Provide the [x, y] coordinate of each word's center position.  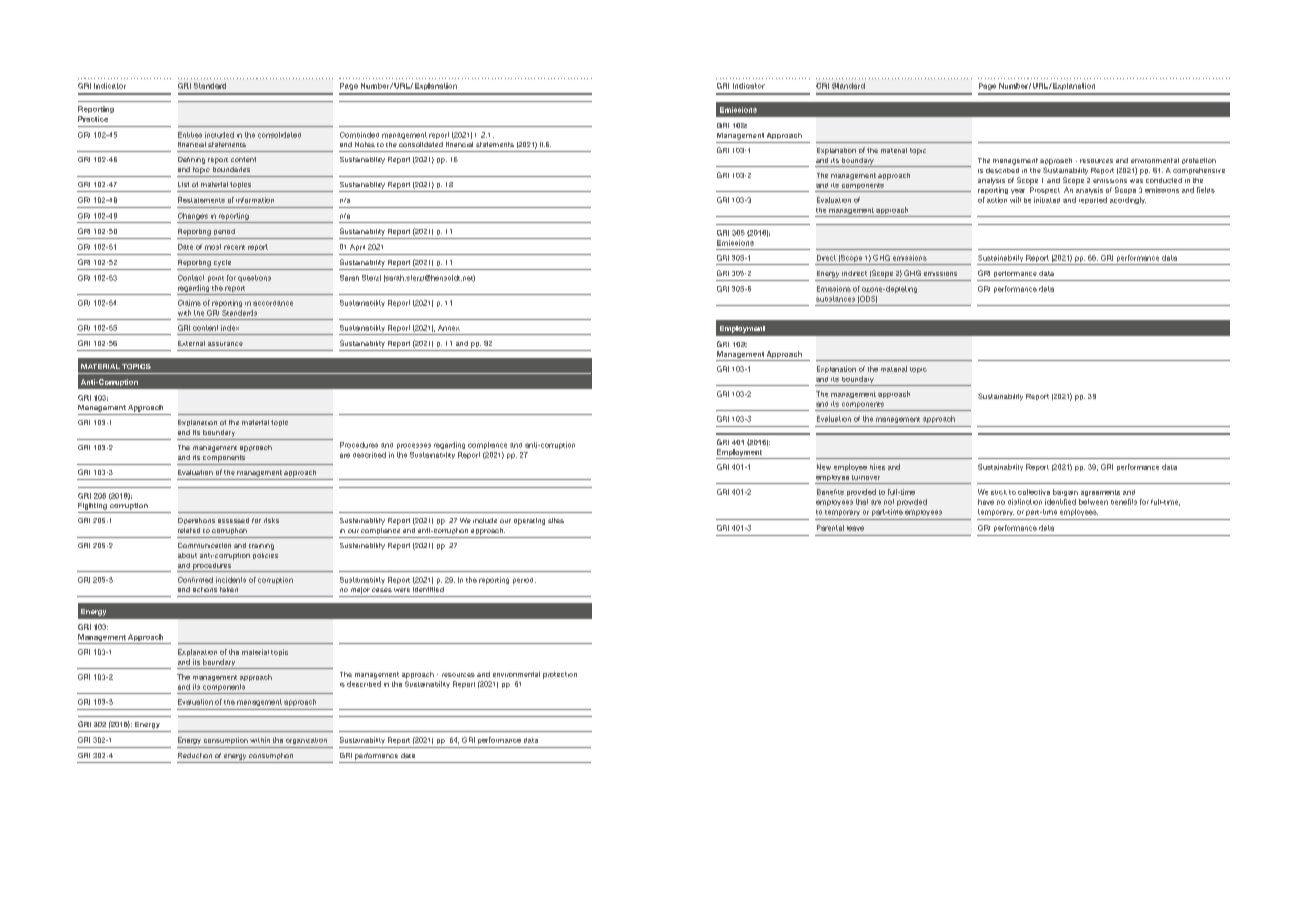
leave [855, 528]
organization [306, 741]
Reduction [195, 755]
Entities [190, 135]
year [1018, 191]
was [1136, 181]
